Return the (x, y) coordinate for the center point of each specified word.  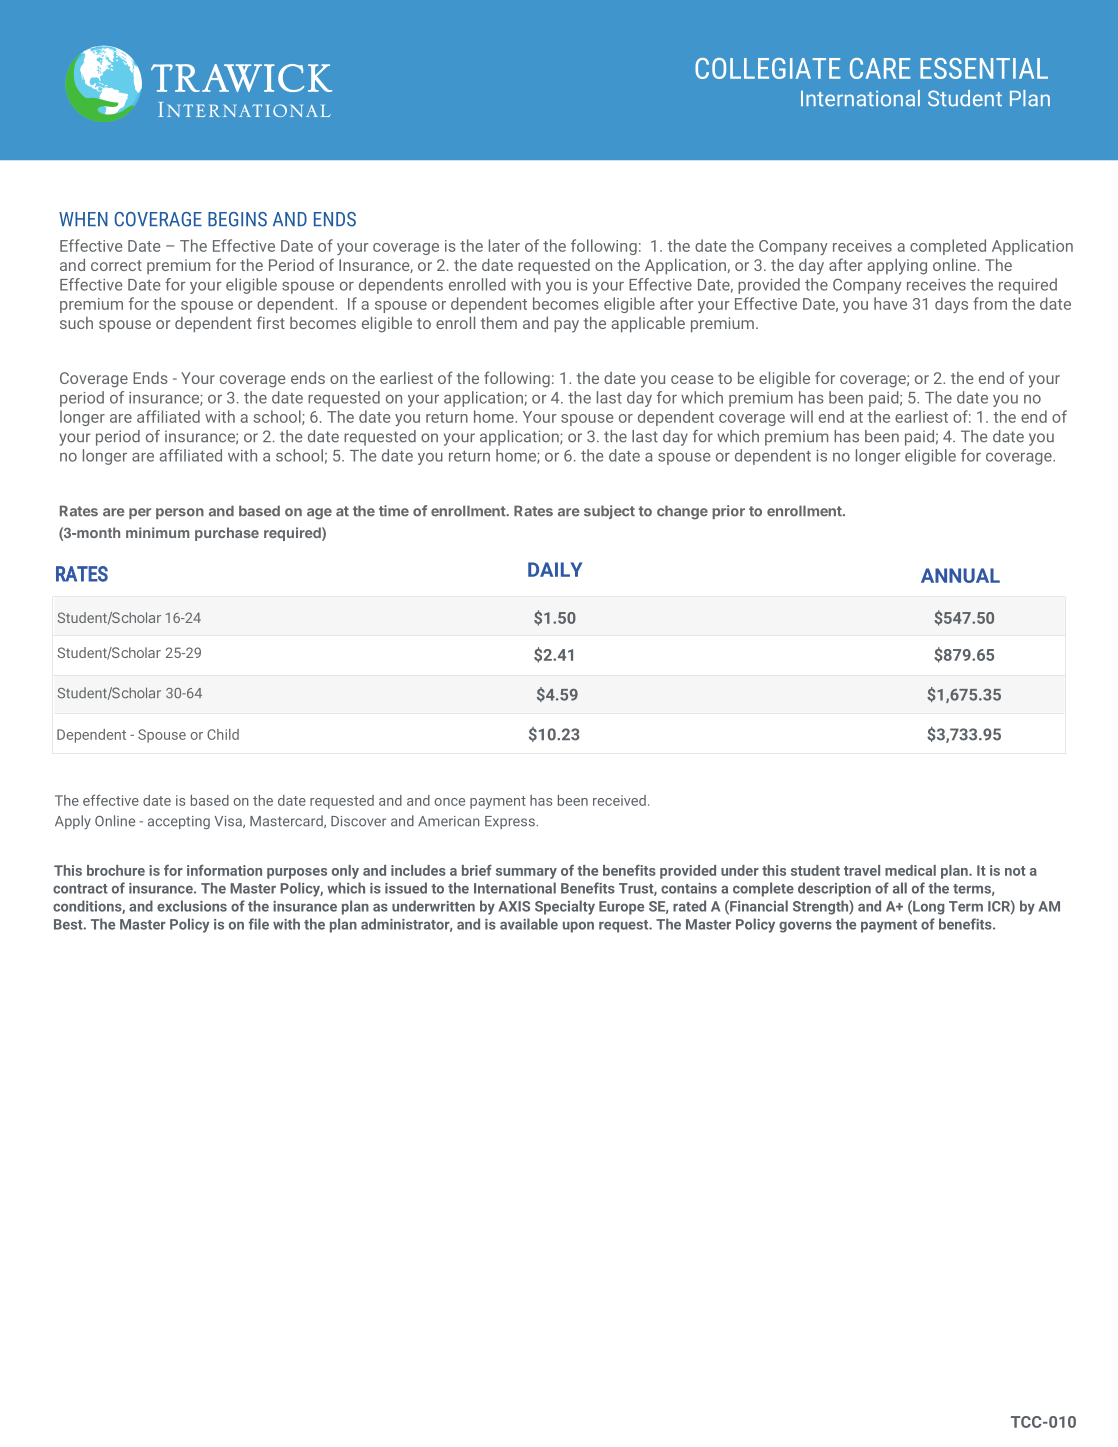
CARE (880, 68)
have (890, 303)
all (900, 888)
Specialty (565, 907)
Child (223, 734)
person (180, 513)
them (499, 322)
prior (728, 512)
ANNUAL (960, 575)
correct (116, 265)
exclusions (192, 906)
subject (609, 512)
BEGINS (237, 219)
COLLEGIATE (768, 68)
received (619, 800)
